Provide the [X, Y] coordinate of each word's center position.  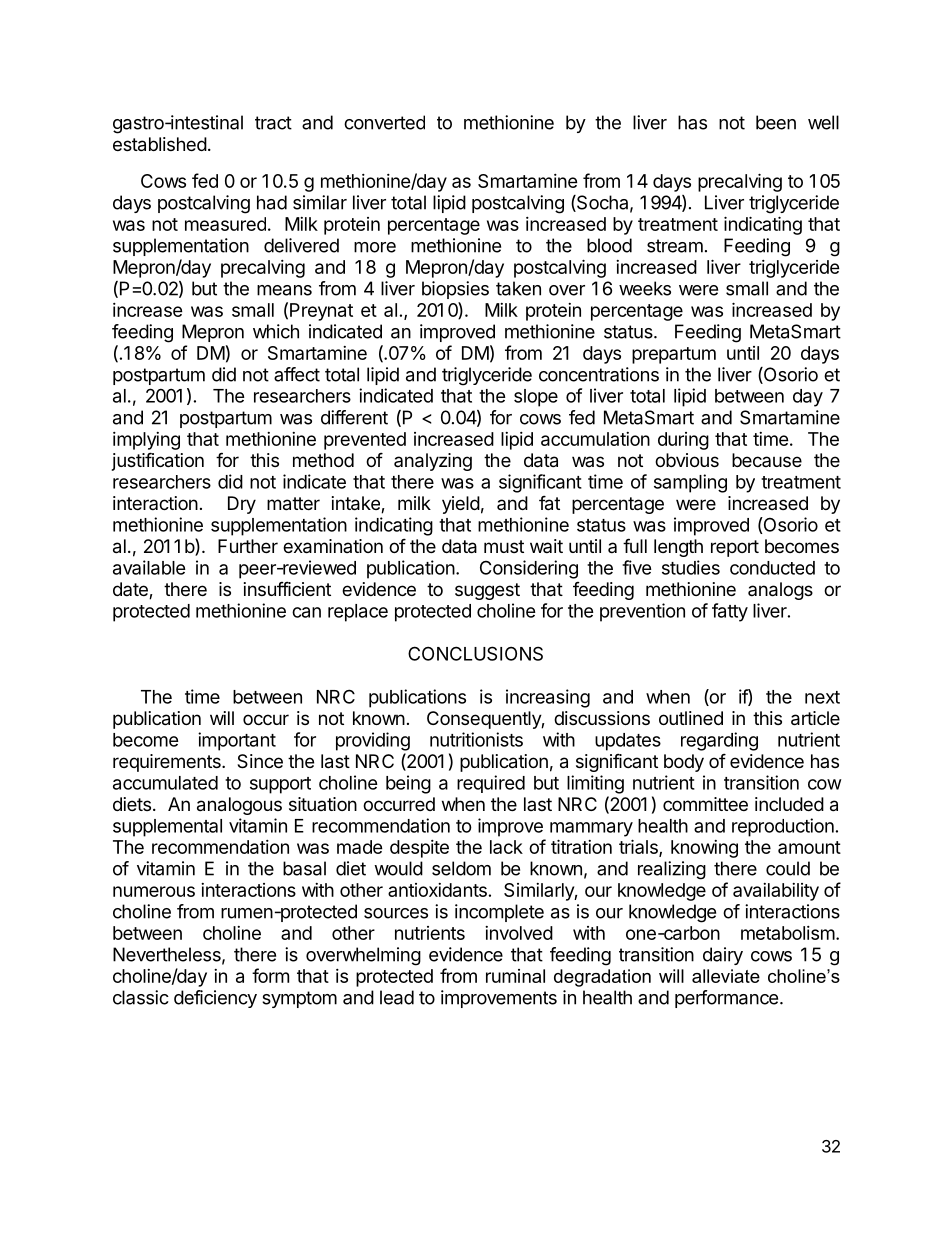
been [776, 122]
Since [260, 761]
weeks [645, 288]
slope [536, 398]
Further [248, 546]
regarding [719, 741]
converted [384, 122]
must [504, 546]
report [735, 548]
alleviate [726, 976]
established [160, 144]
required [491, 784]
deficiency [215, 999]
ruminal [515, 976]
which [276, 331]
